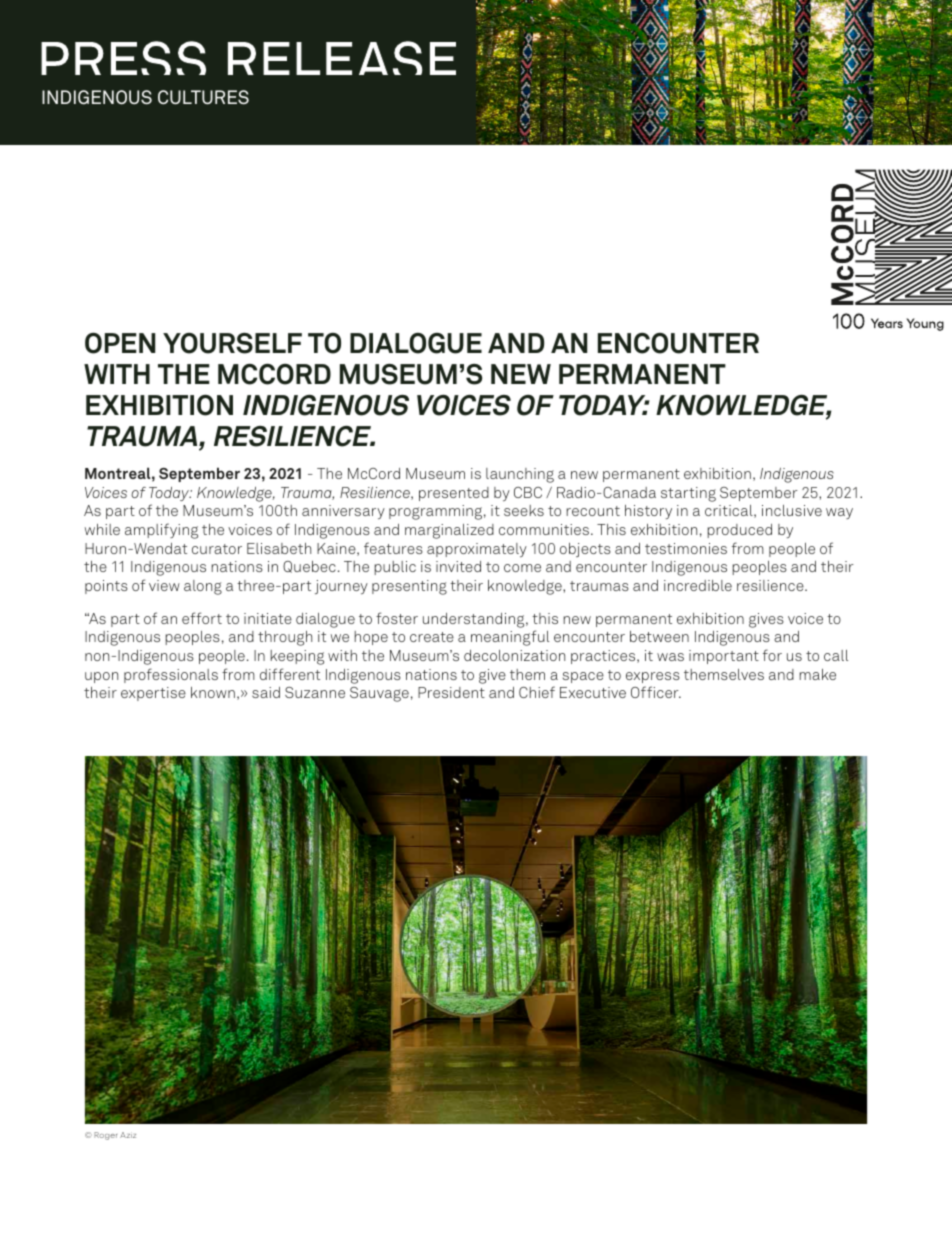 Image resolution: width=952 pixels, height=1233 pixels. Describe the element at coordinates (475, 620) in the screenshot. I see `understanding` at that location.
